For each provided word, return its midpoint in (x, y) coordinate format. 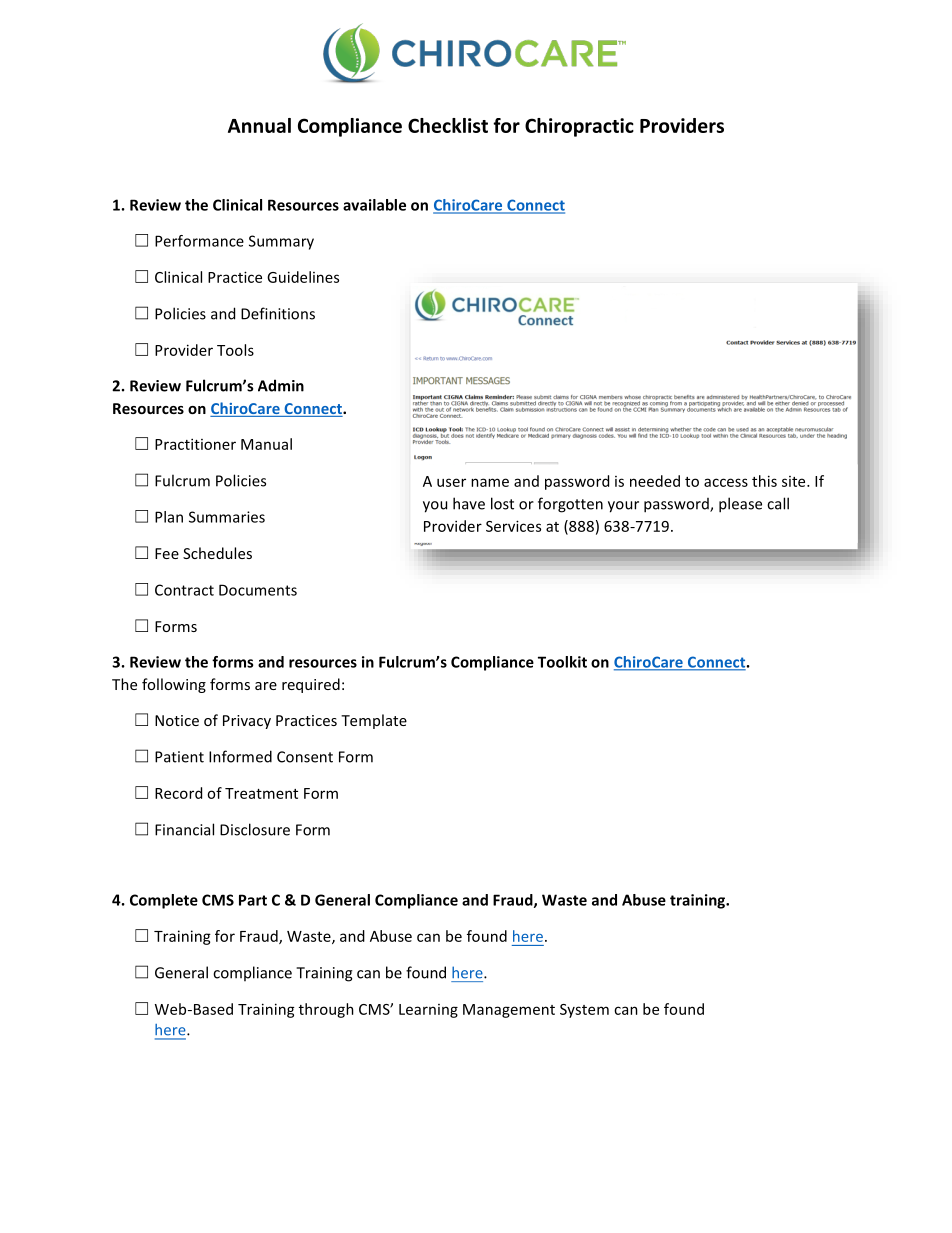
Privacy (247, 722)
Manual (266, 444)
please (740, 505)
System (584, 1011)
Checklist (448, 125)
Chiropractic (579, 127)
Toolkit (562, 662)
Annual (259, 125)
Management (509, 1011)
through (326, 1010)
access (726, 482)
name (490, 482)
